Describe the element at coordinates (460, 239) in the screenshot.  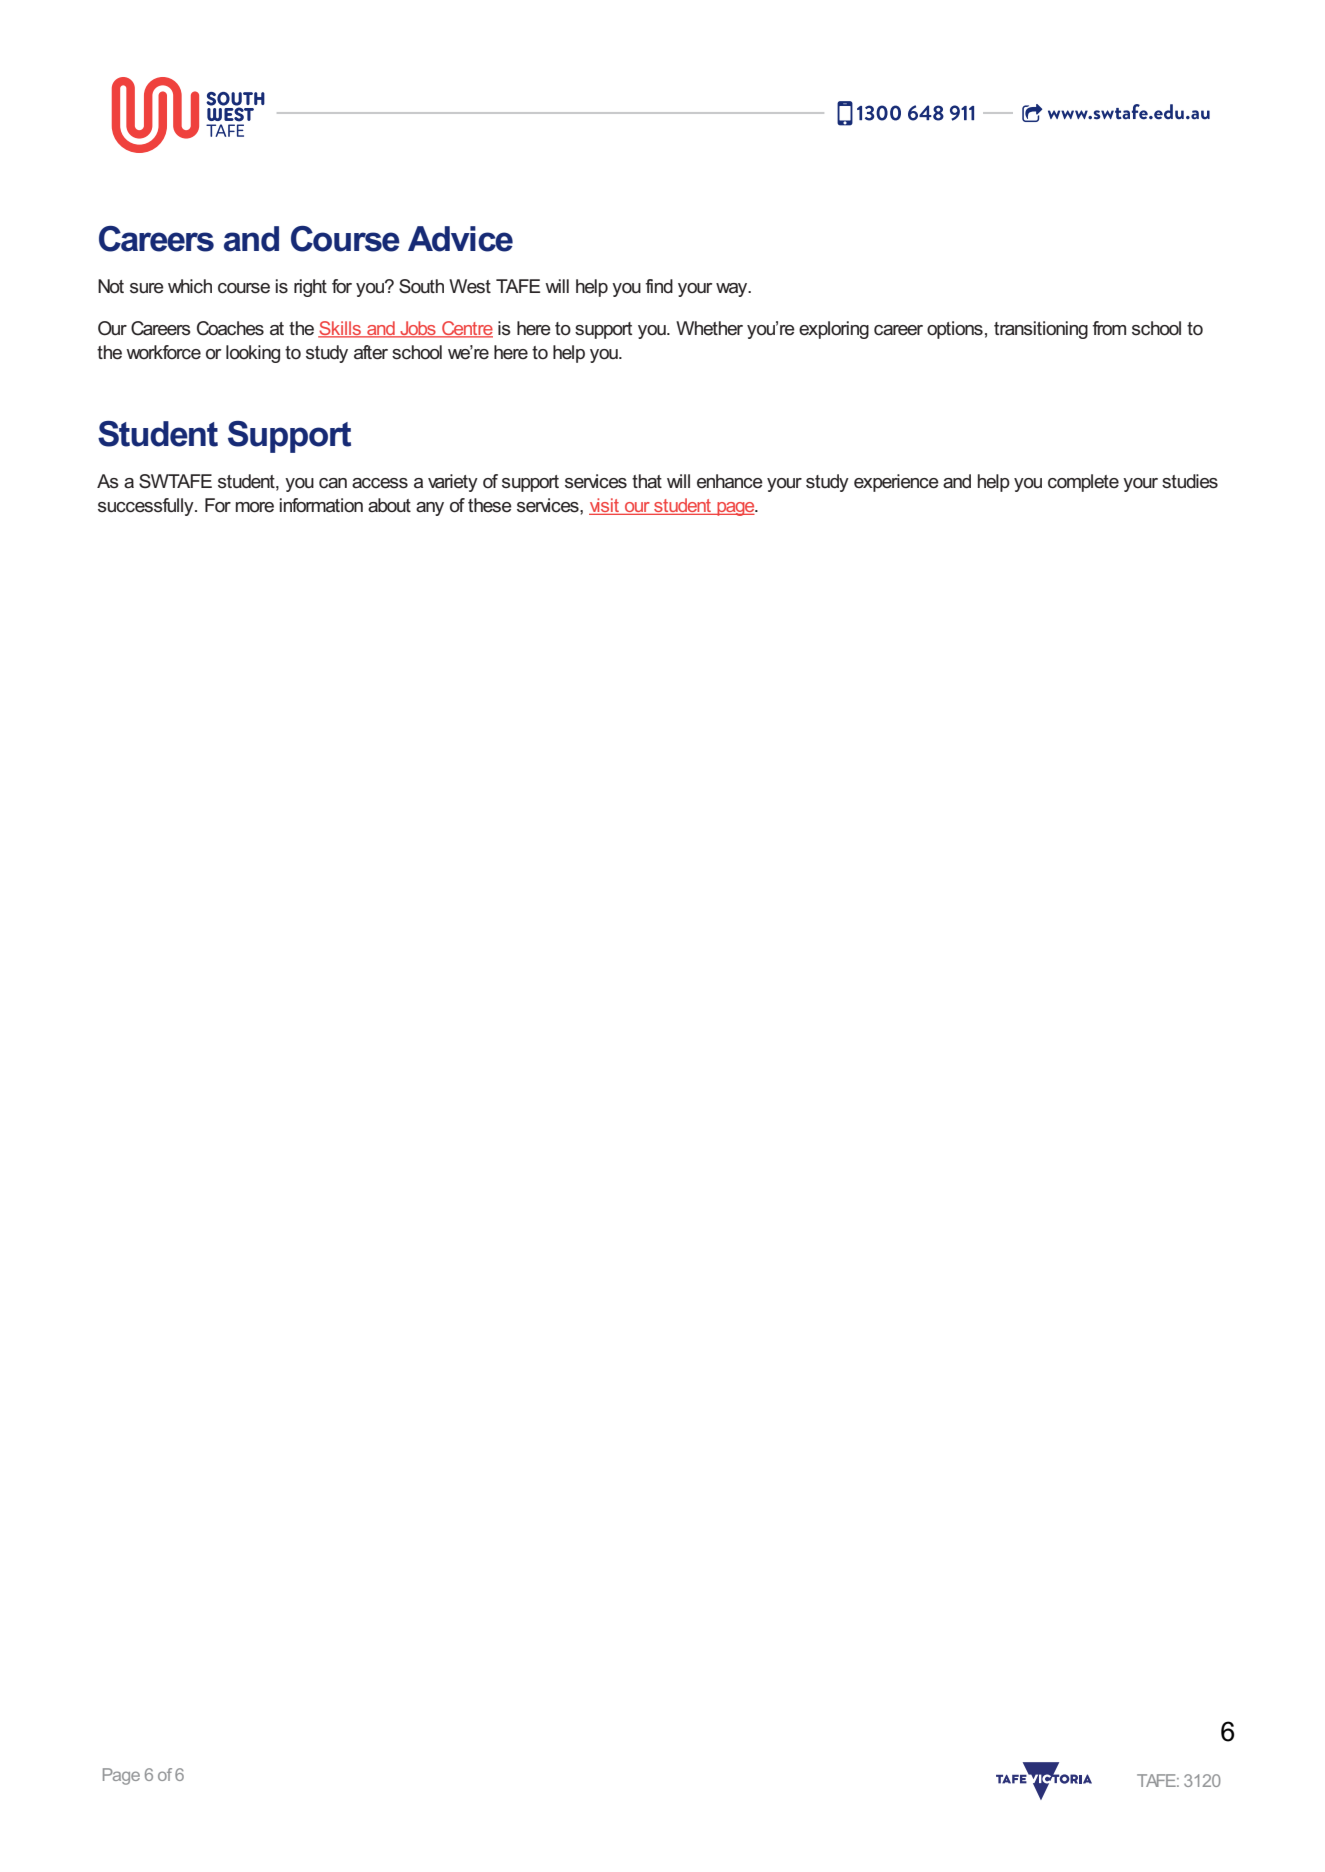
I see `Advice` at that location.
